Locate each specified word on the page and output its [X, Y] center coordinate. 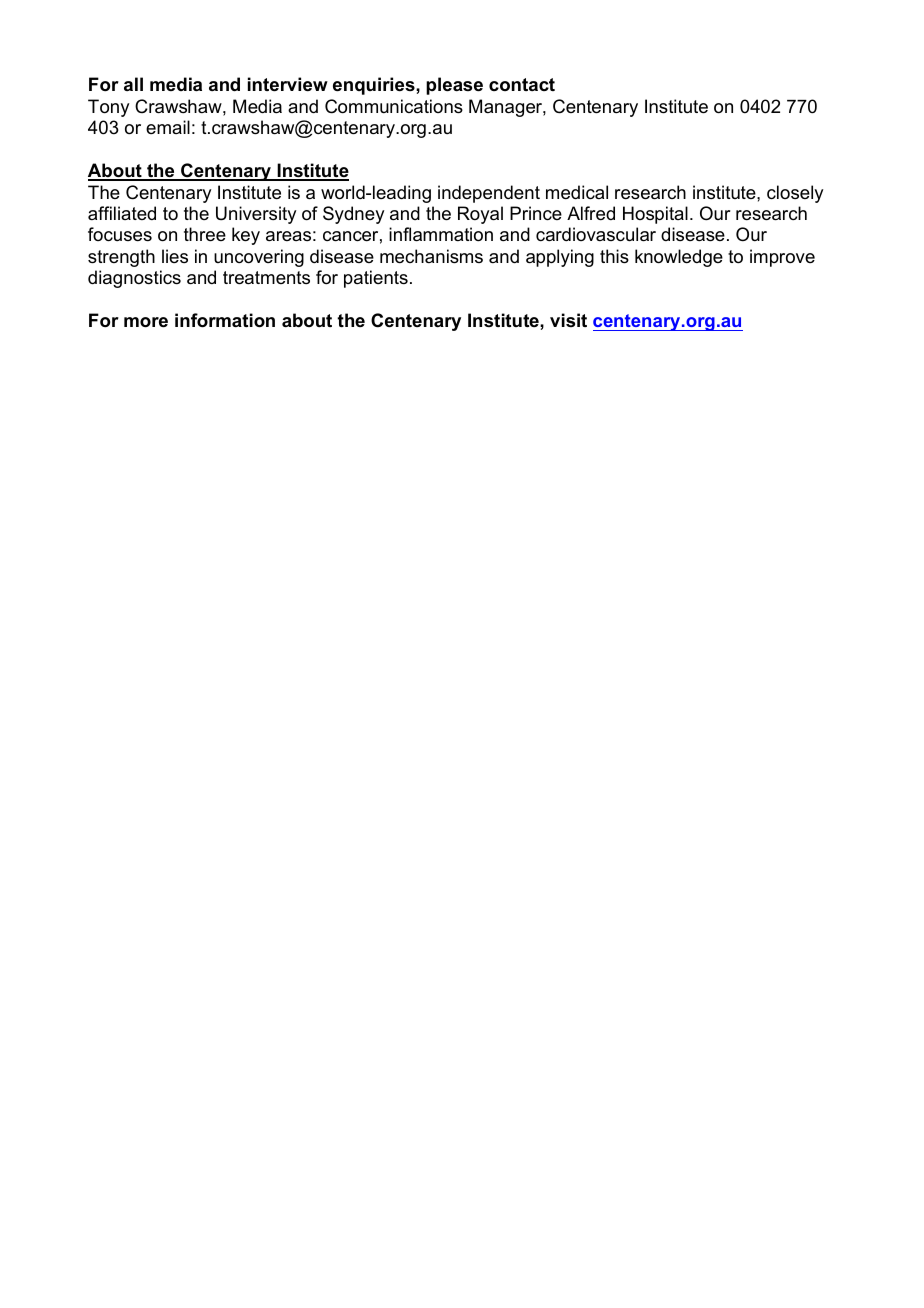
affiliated [122, 213]
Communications [394, 106]
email [168, 127]
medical [577, 192]
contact [522, 84]
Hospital [655, 215]
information [225, 320]
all [133, 84]
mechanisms [431, 256]
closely [795, 194]
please [454, 86]
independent [489, 194]
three [205, 234]
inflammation [441, 234]
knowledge [679, 258]
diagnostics [134, 279]
